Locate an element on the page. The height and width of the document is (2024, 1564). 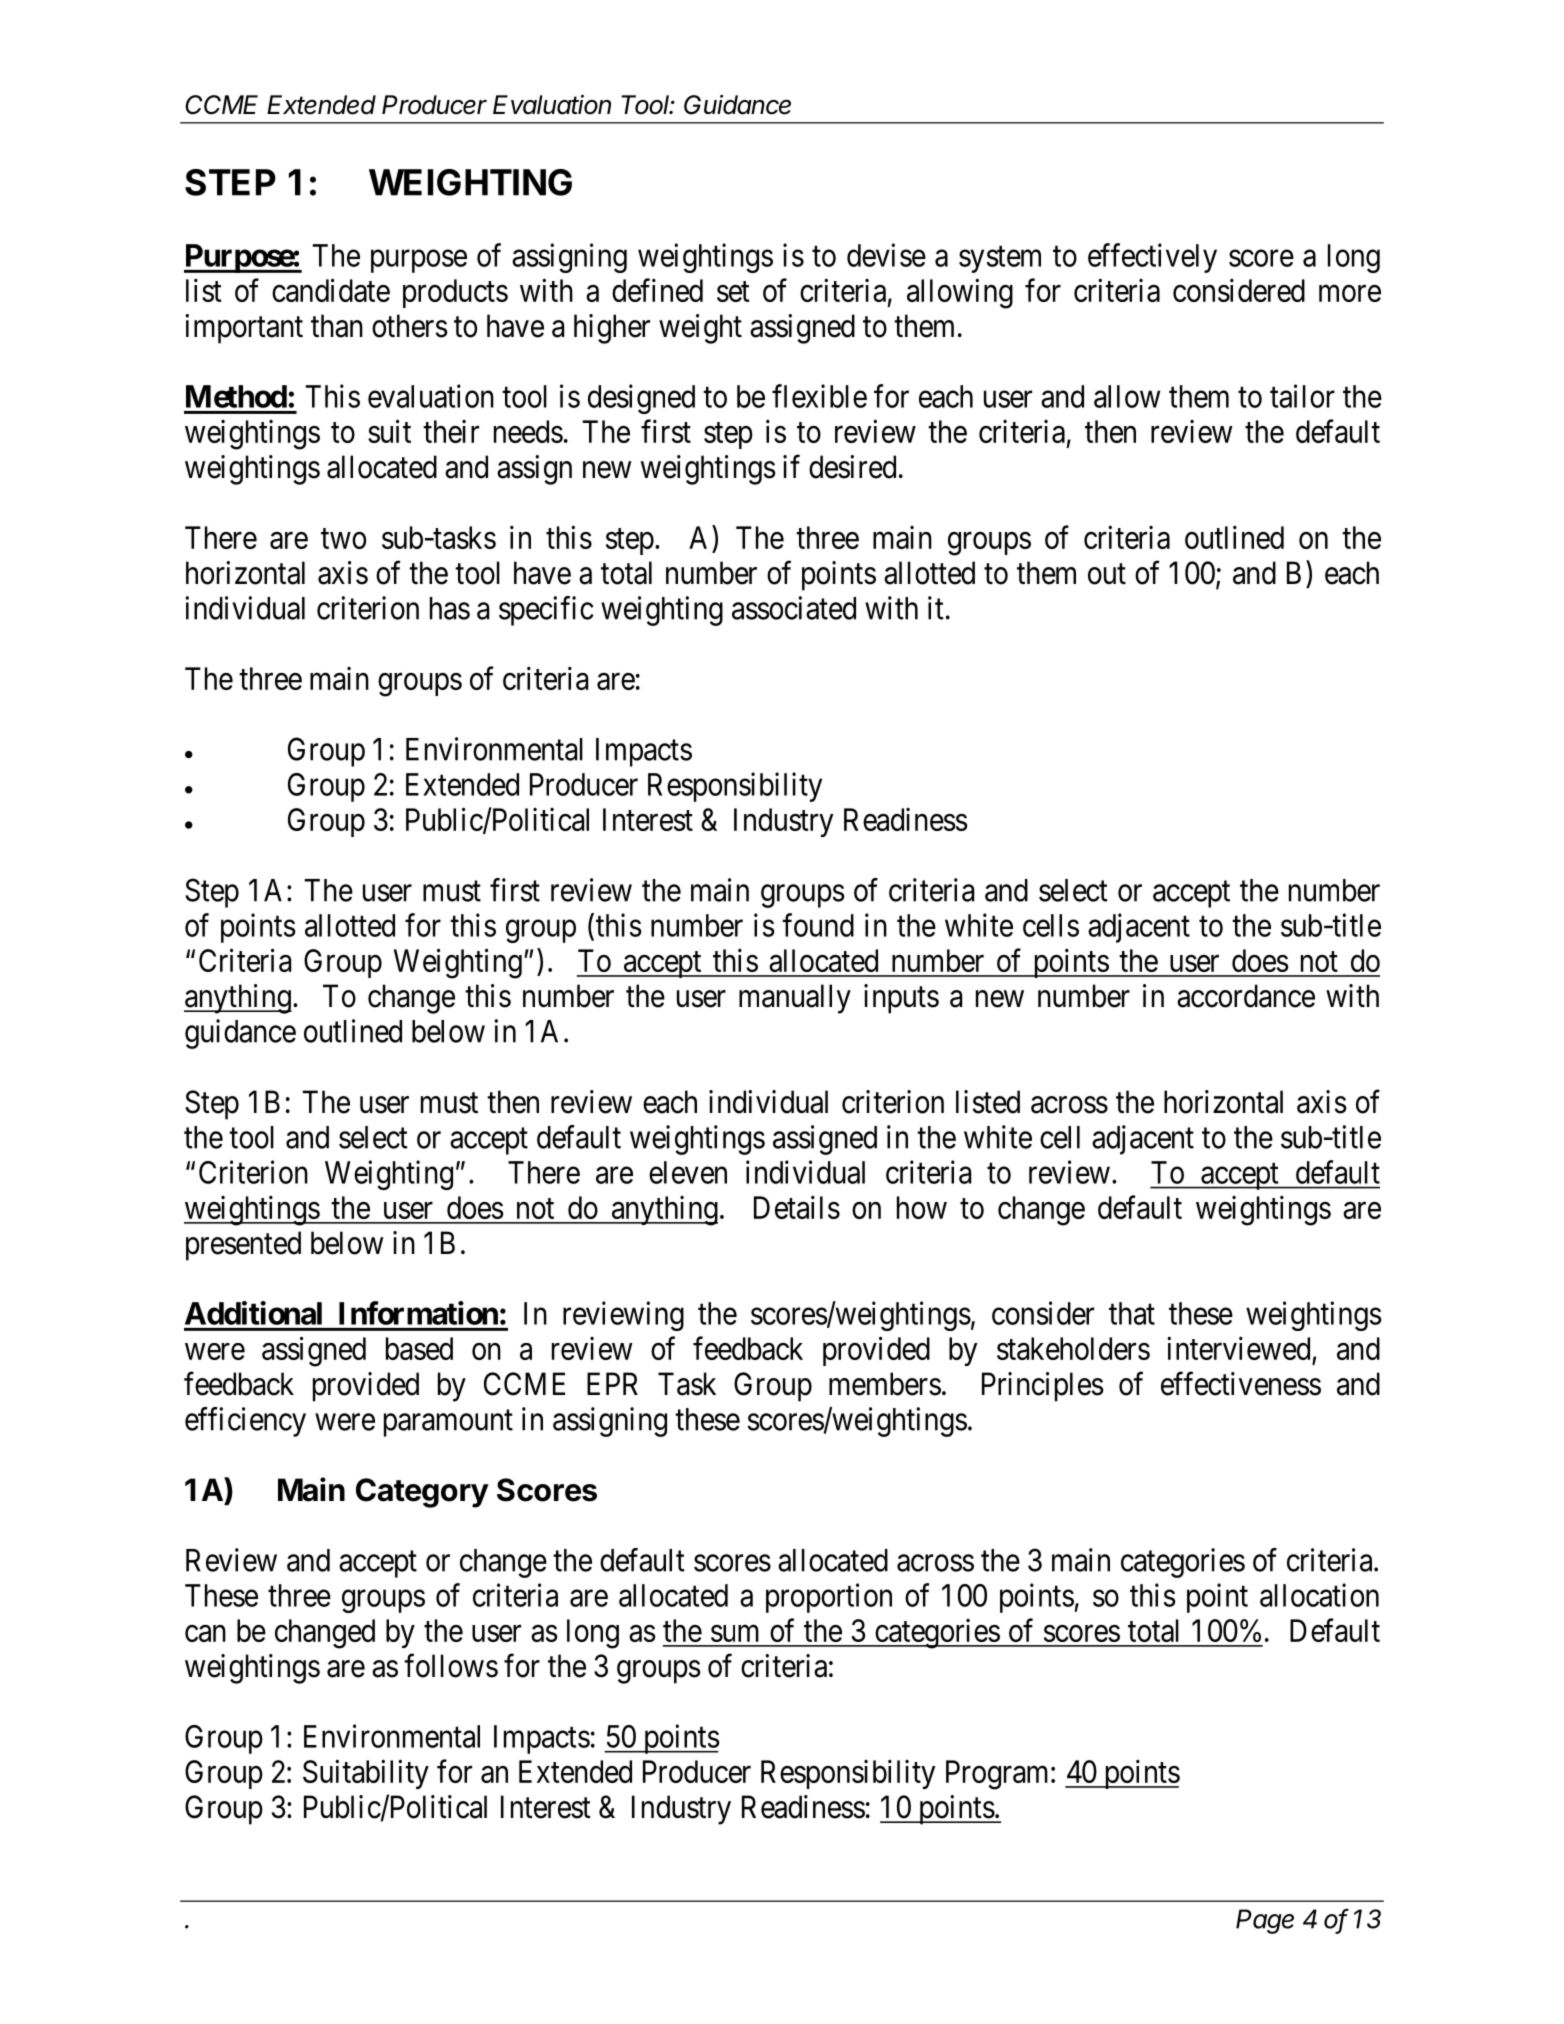
effectively is located at coordinates (1152, 258).
